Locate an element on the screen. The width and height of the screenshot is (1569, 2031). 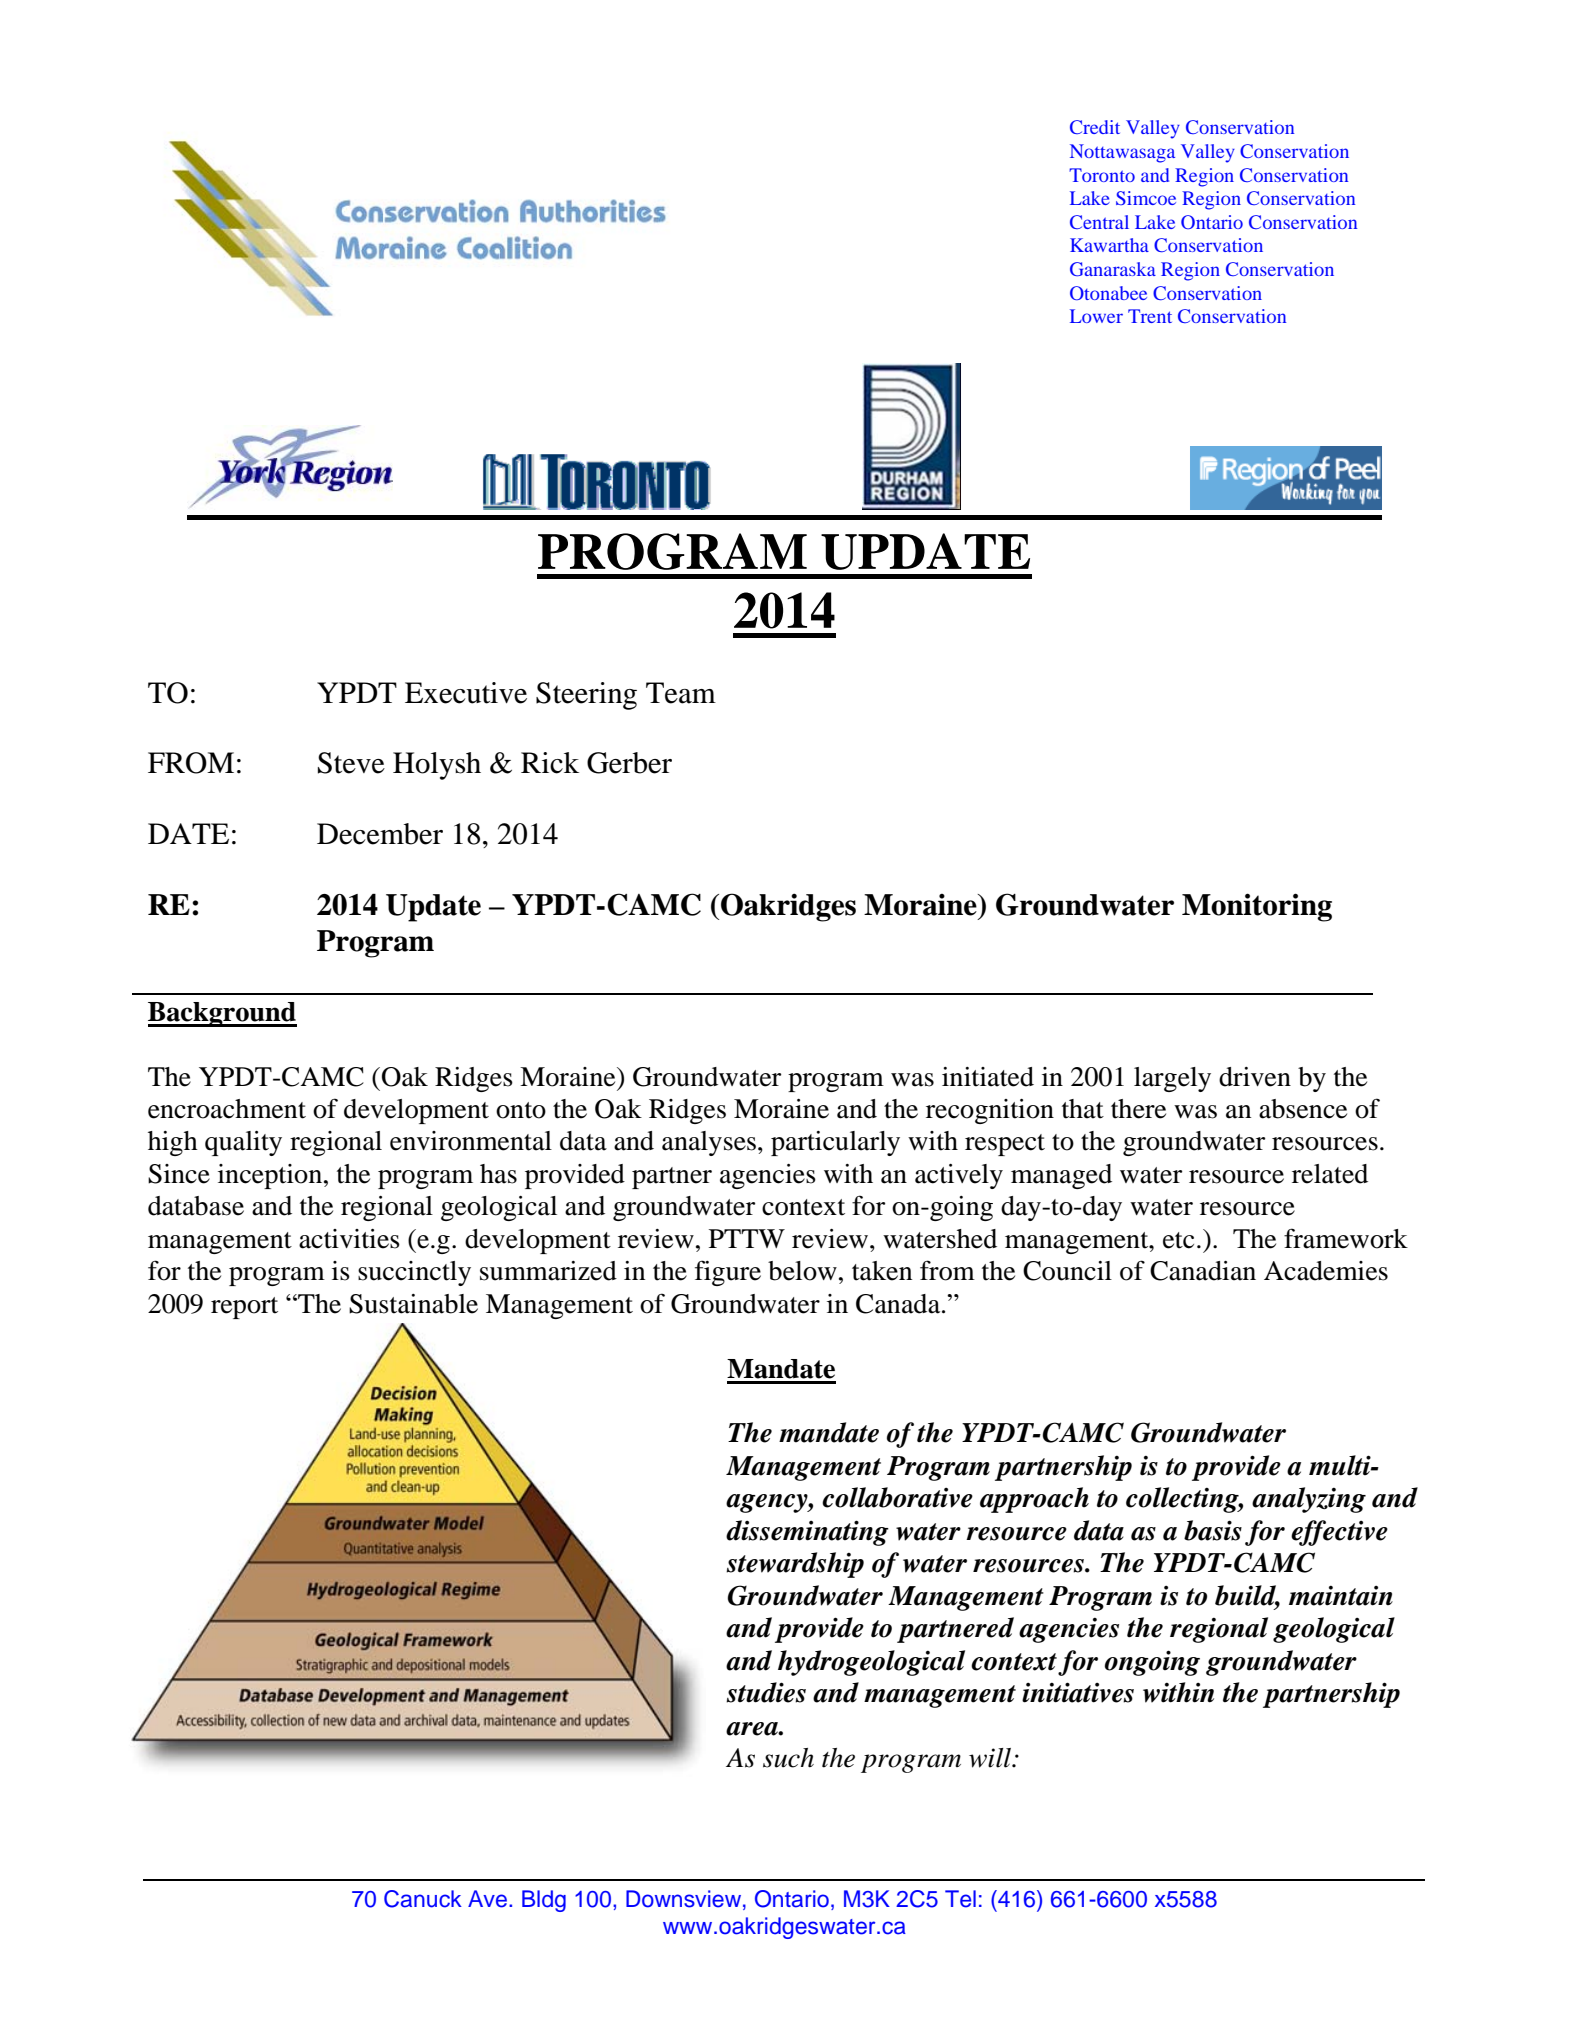
Canuck is located at coordinates (423, 1899).
